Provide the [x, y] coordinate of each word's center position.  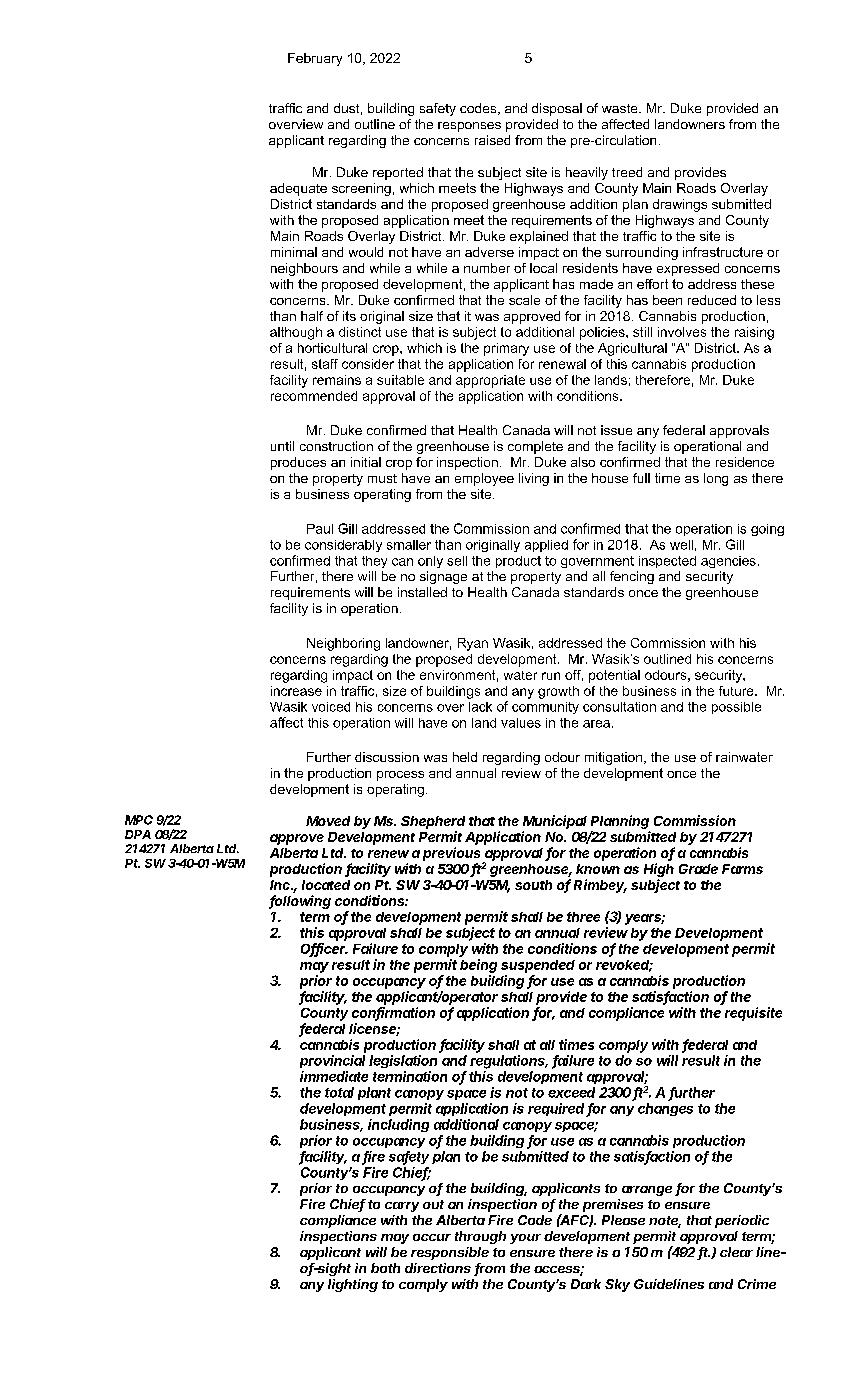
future [737, 691]
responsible [450, 1253]
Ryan [473, 644]
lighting [353, 1285]
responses [469, 127]
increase [296, 691]
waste [621, 108]
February [315, 59]
